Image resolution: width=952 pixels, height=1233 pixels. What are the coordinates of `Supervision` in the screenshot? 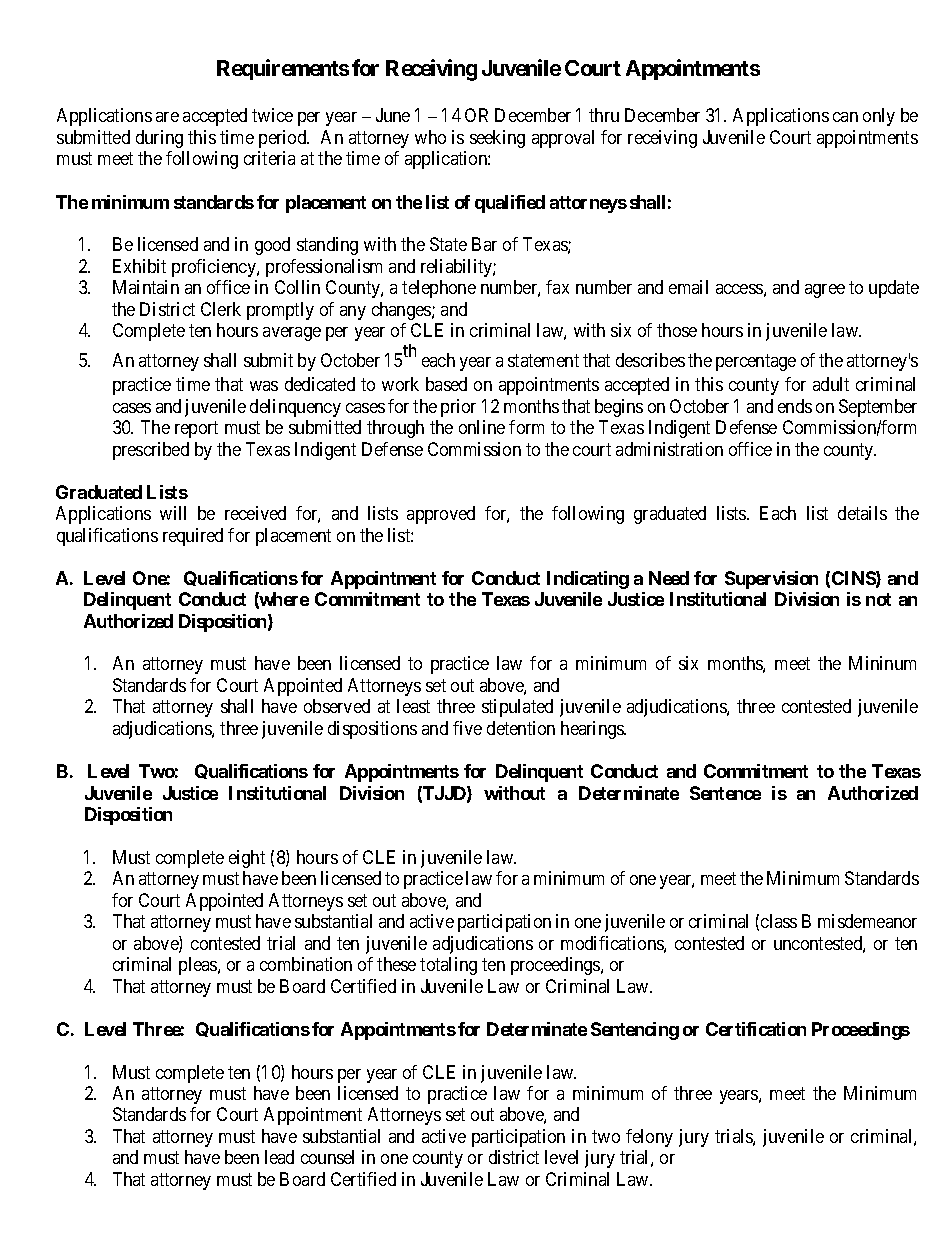 It's located at (771, 580).
